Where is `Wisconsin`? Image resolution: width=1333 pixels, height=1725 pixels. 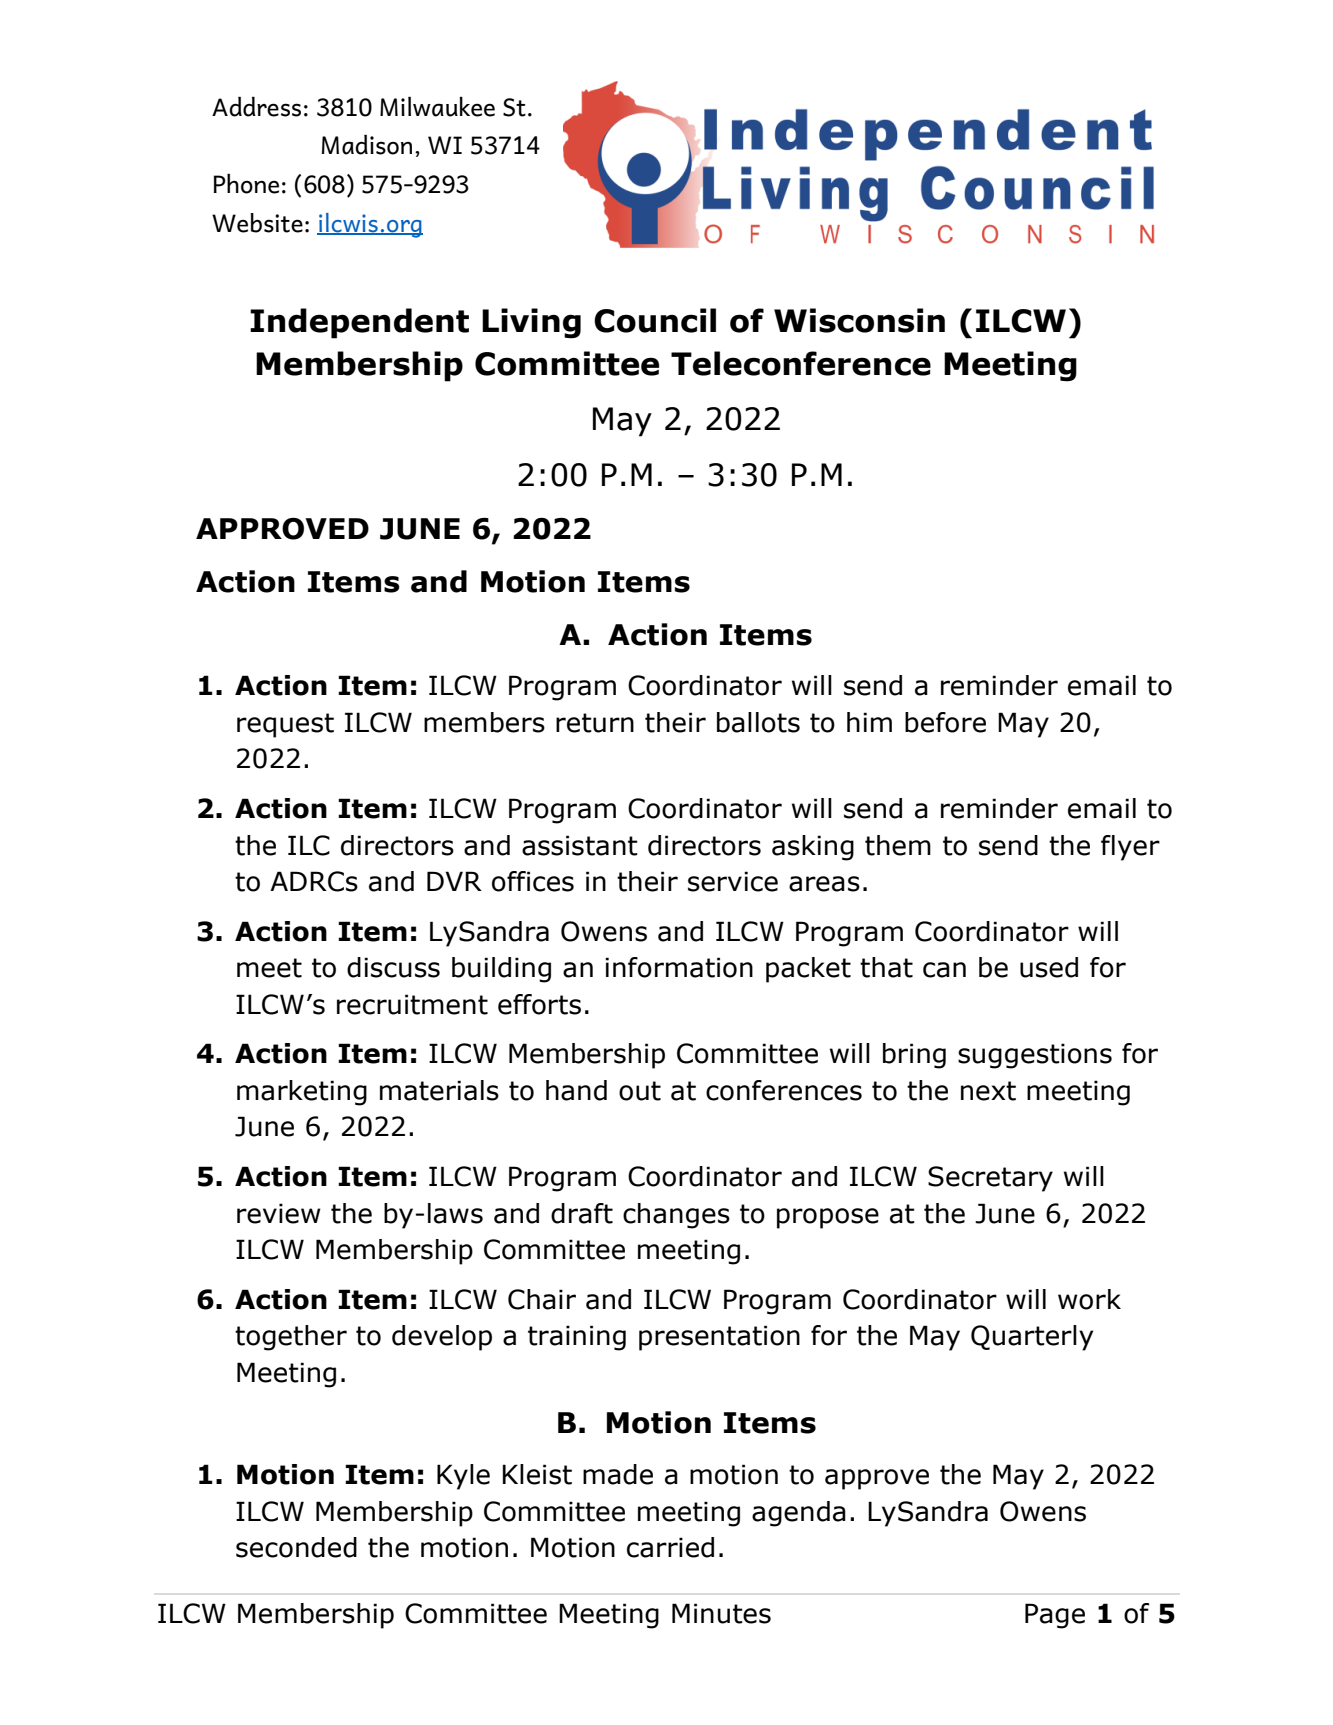 Wisconsin is located at coordinates (859, 320).
